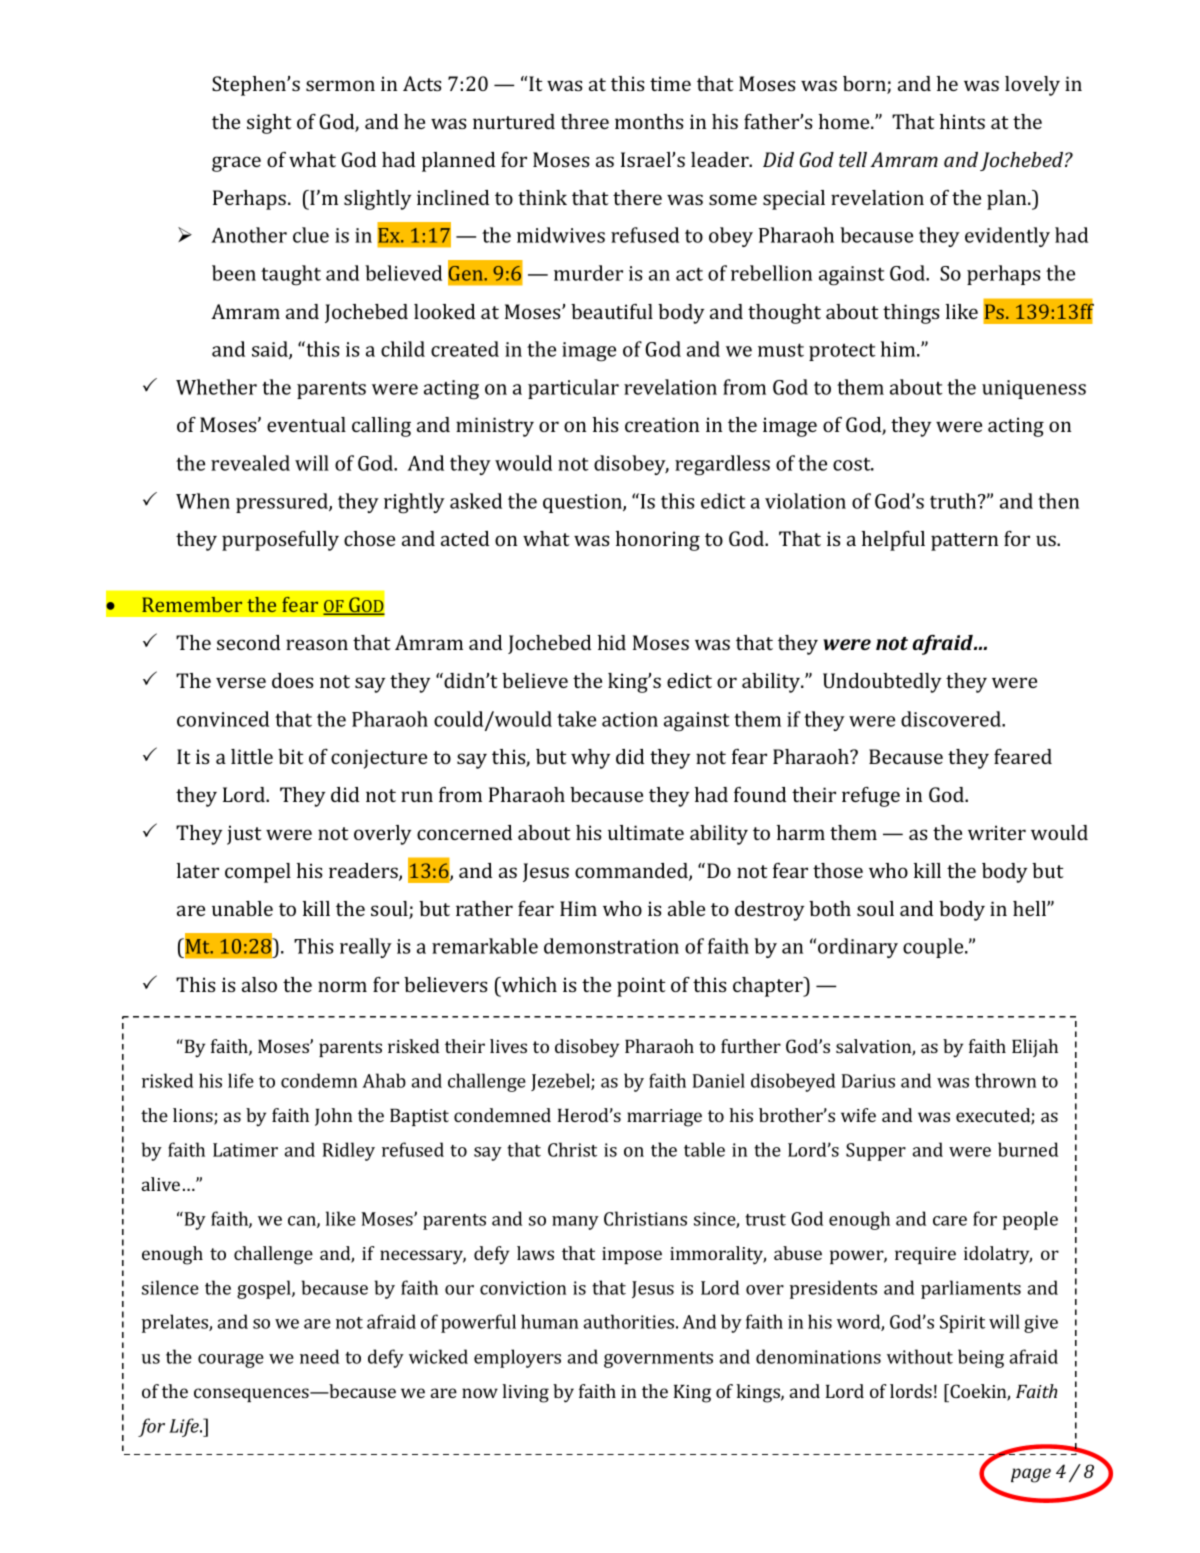 This screenshot has width=1200, height=1553. Describe the element at coordinates (962, 121) in the screenshot. I see `hints` at that location.
